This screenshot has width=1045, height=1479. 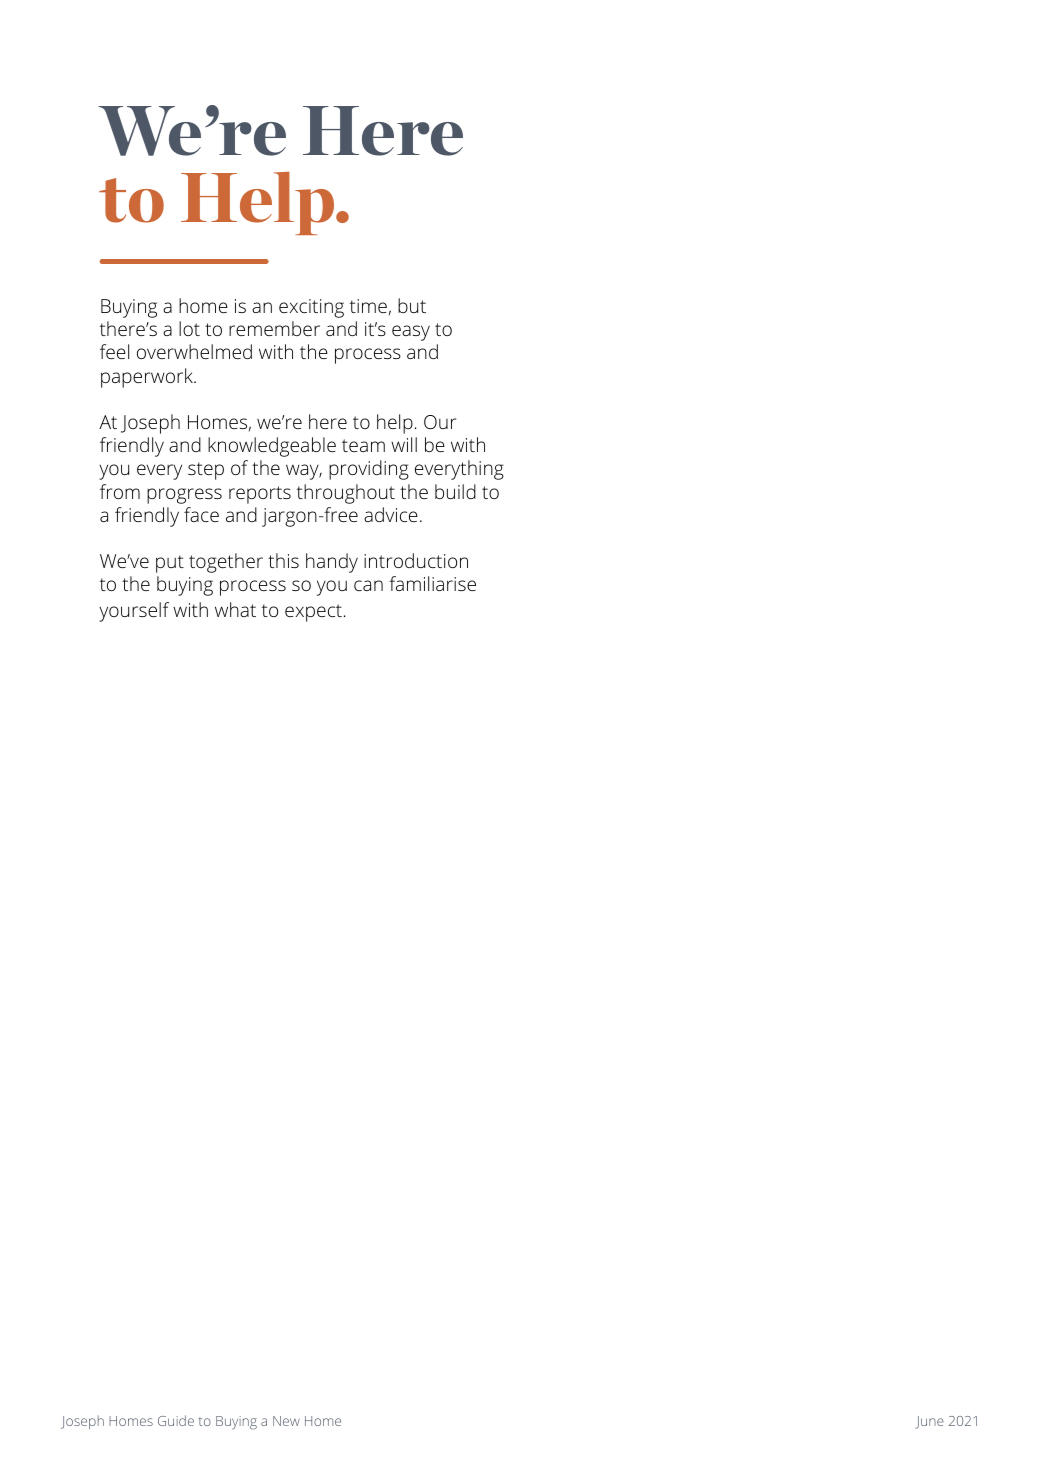 I want to click on New, so click(x=286, y=1421).
